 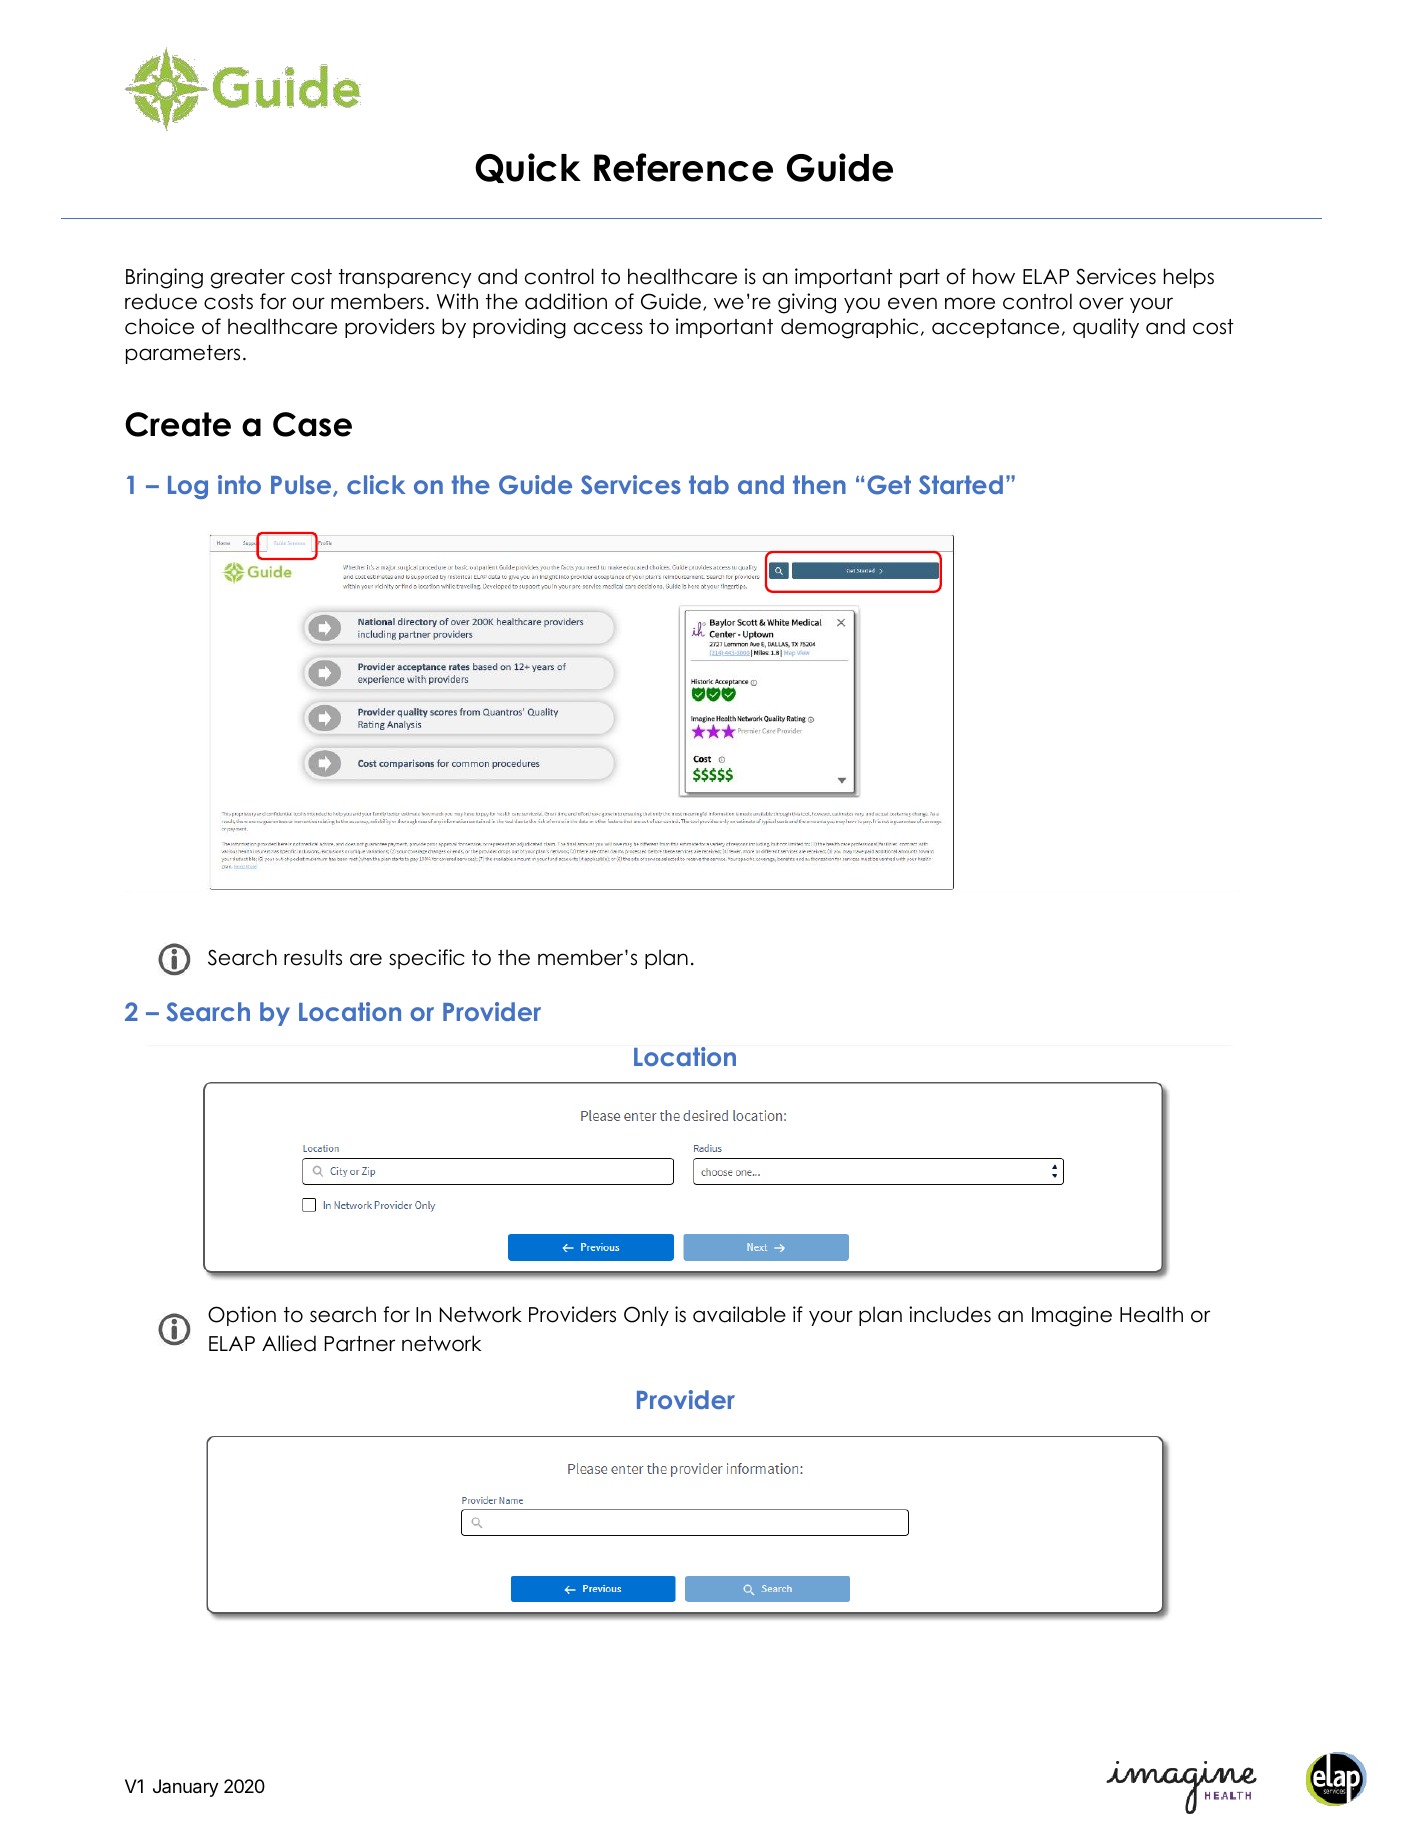 I want to click on Reference, so click(x=683, y=167).
